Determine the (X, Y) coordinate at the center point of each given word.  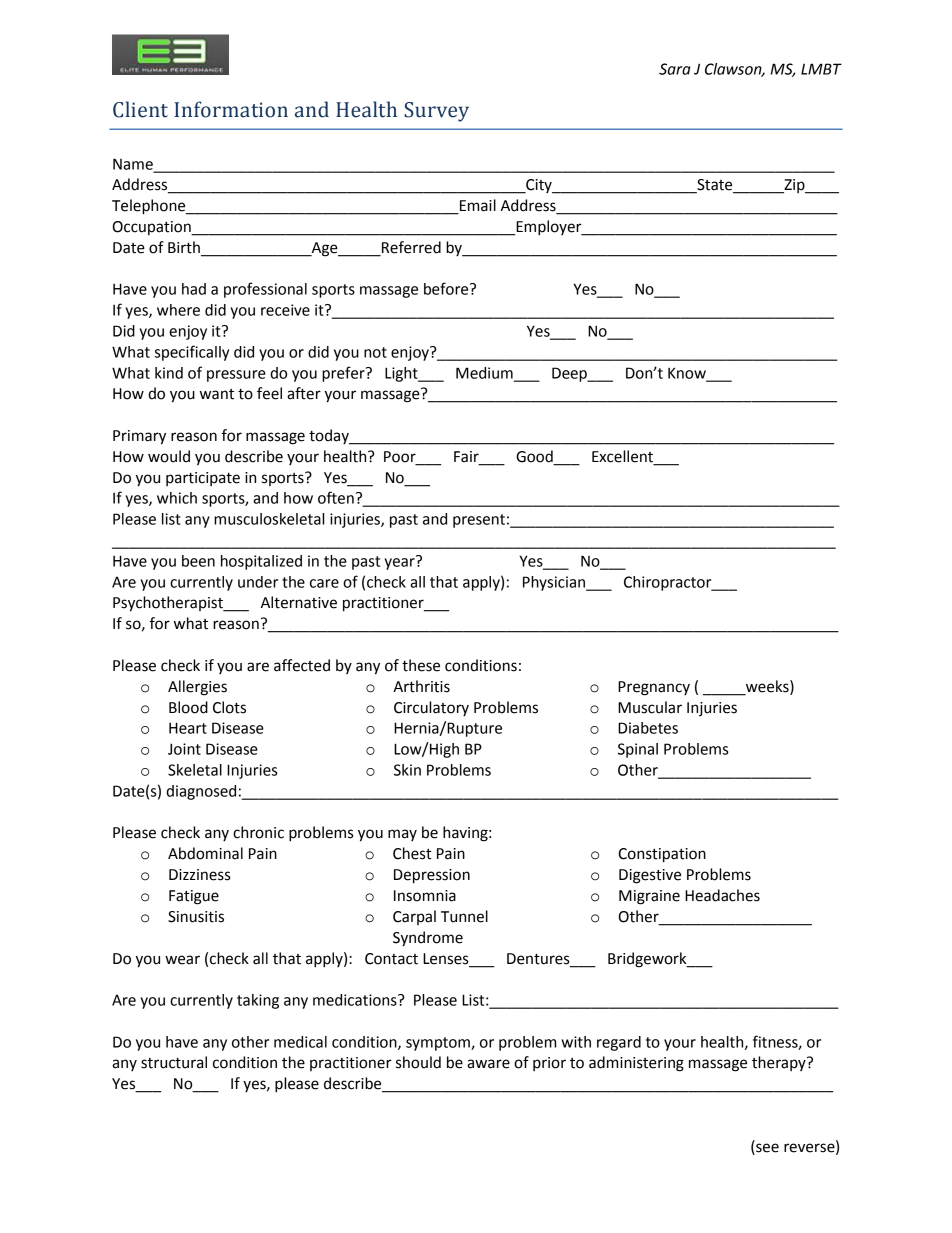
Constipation (662, 855)
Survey (436, 112)
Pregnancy (654, 688)
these (421, 665)
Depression (432, 876)
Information (231, 109)
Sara (674, 69)
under (258, 582)
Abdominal (205, 853)
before (447, 288)
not (375, 352)
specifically (192, 353)
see (767, 1148)
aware (488, 1064)
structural (174, 1062)
